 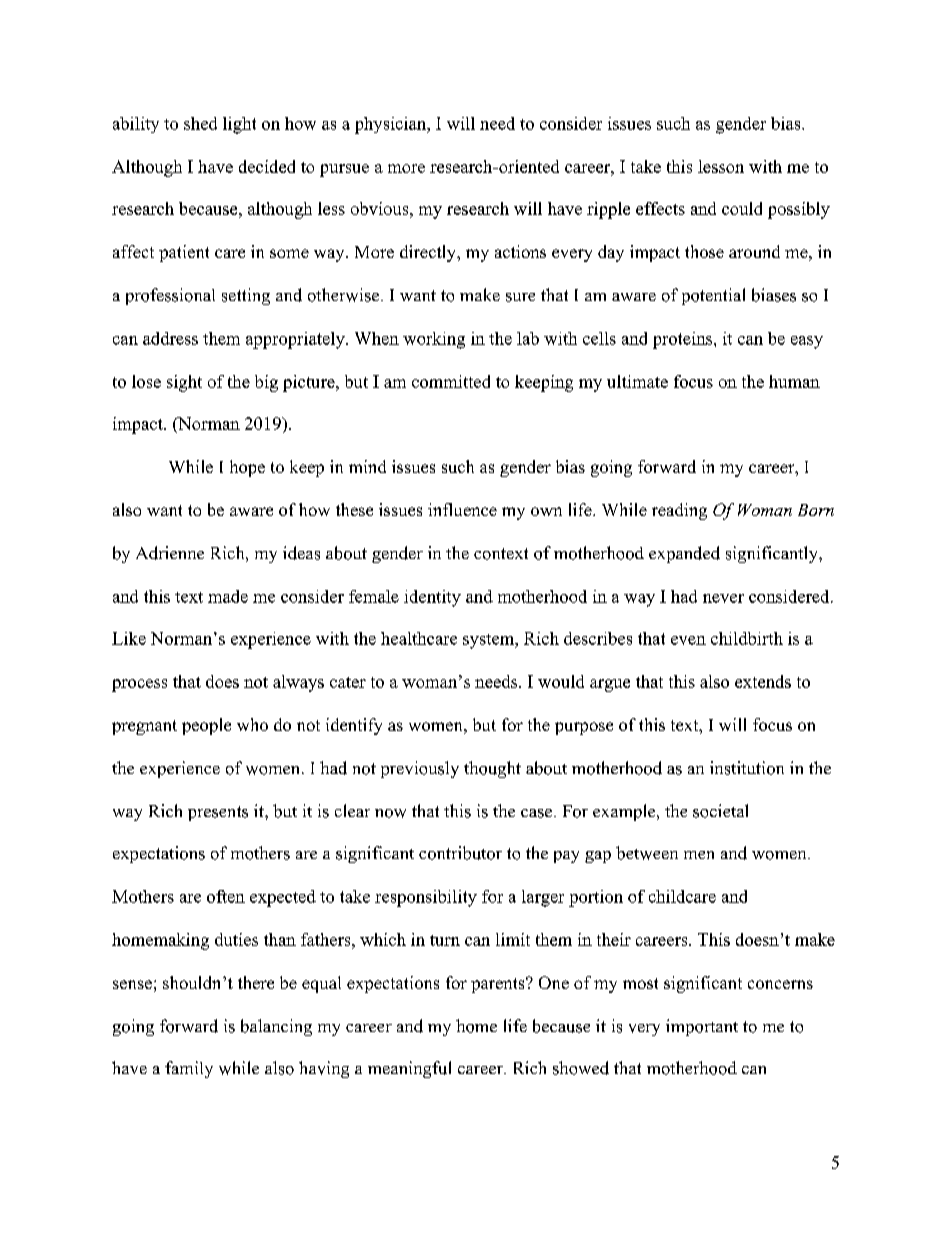 I want to click on institution, so click(x=747, y=768).
